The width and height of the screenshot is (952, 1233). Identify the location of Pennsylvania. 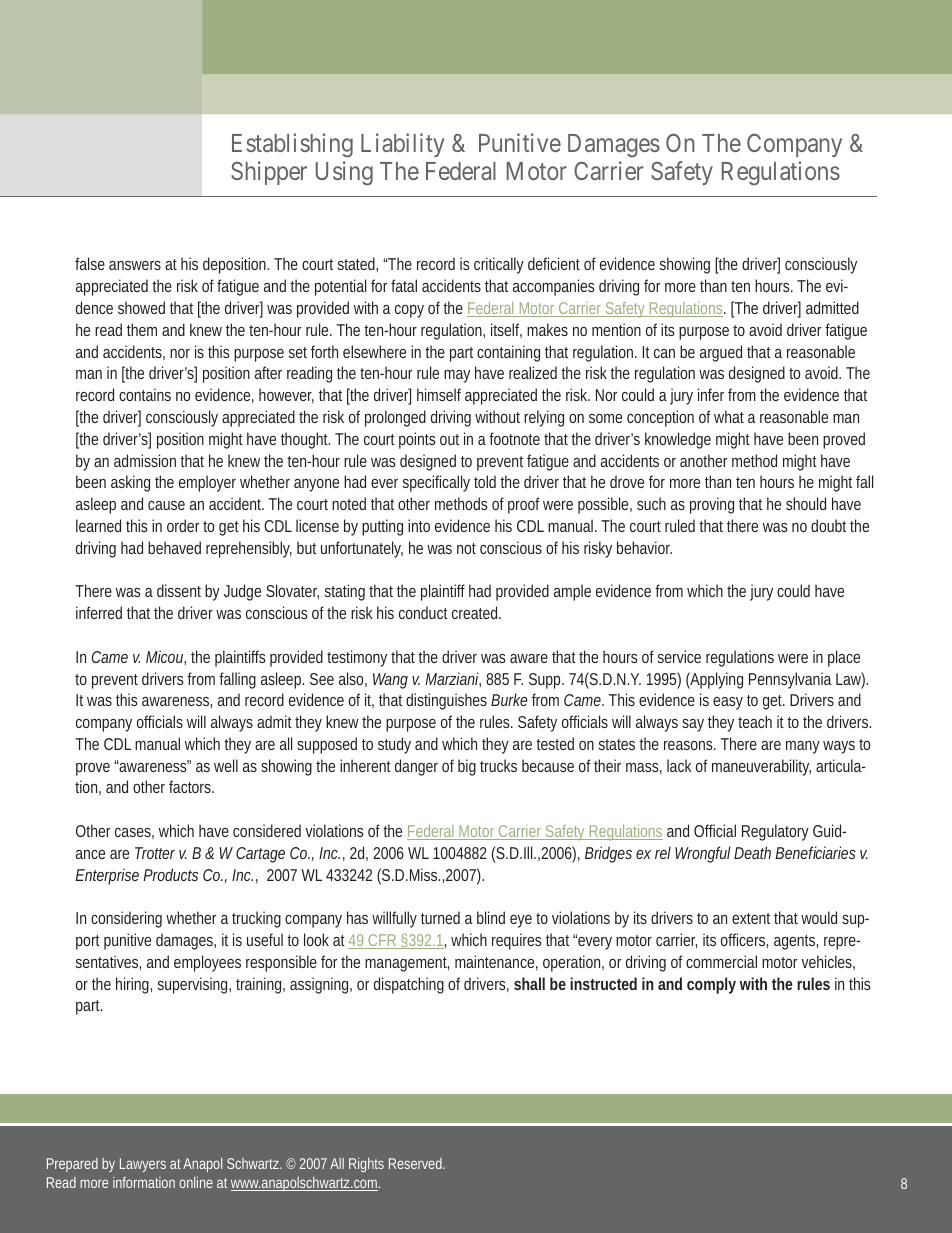
(790, 680).
